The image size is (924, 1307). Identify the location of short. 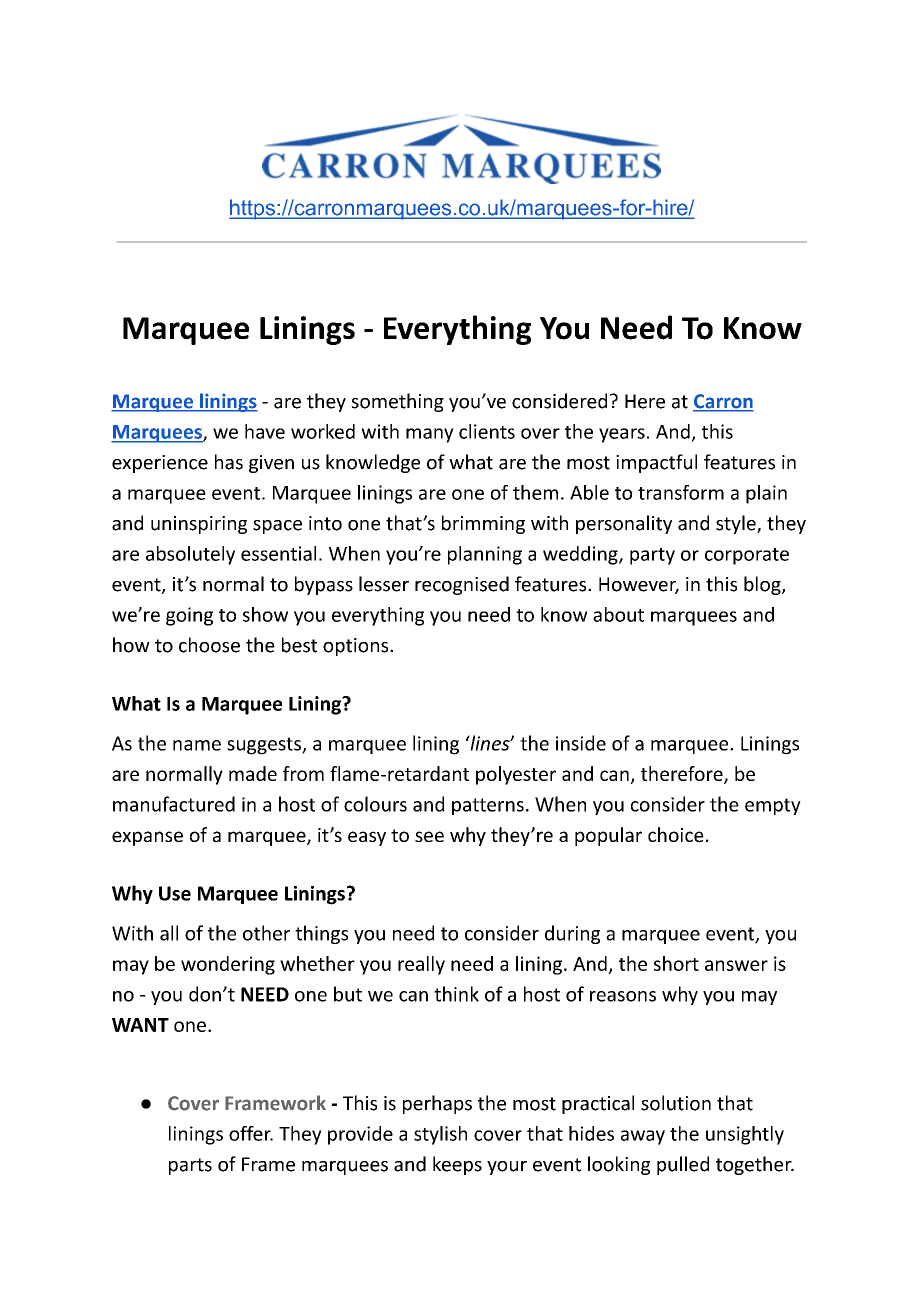
(676, 963).
